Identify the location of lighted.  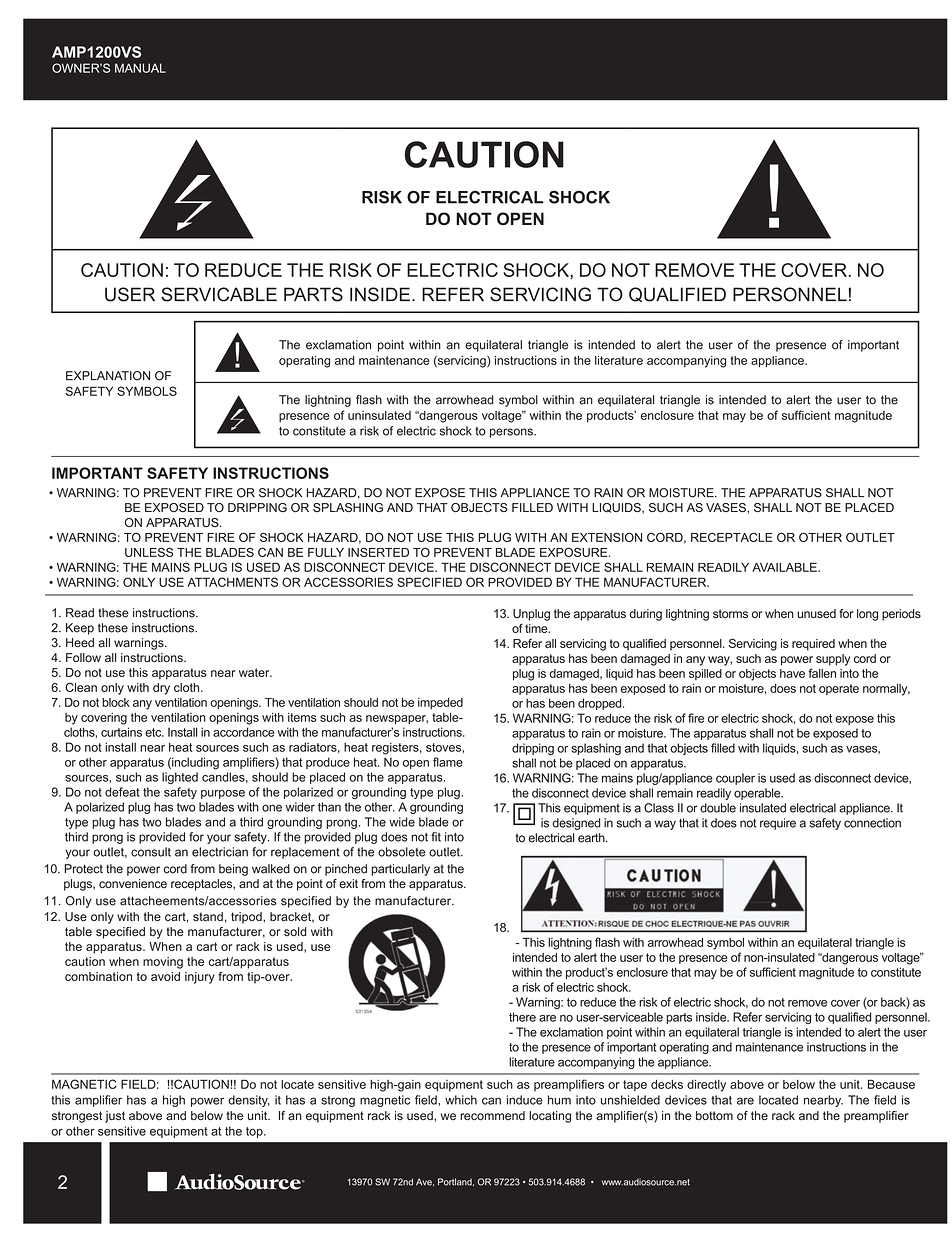
(180, 778).
